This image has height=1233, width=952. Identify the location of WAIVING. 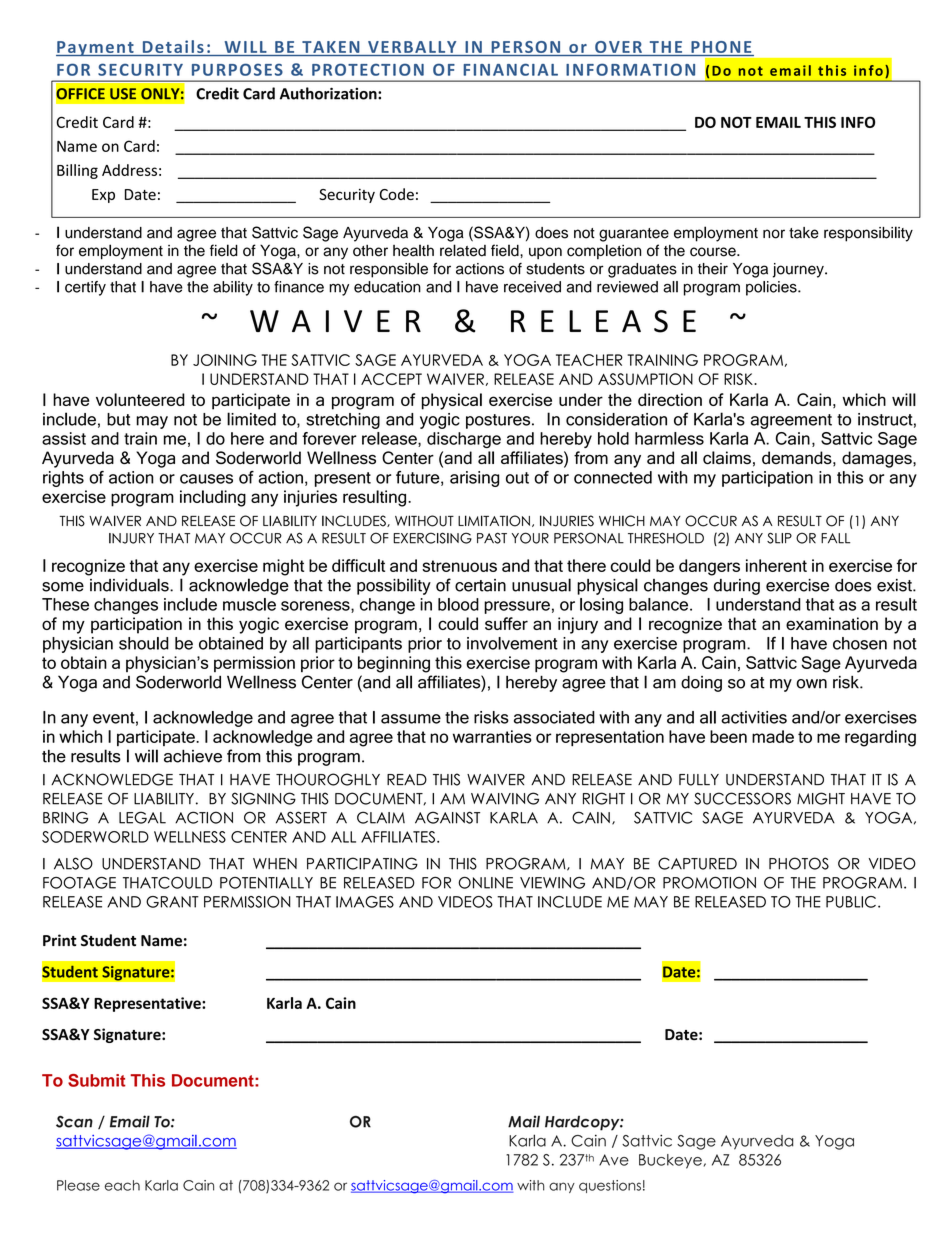
(505, 798).
